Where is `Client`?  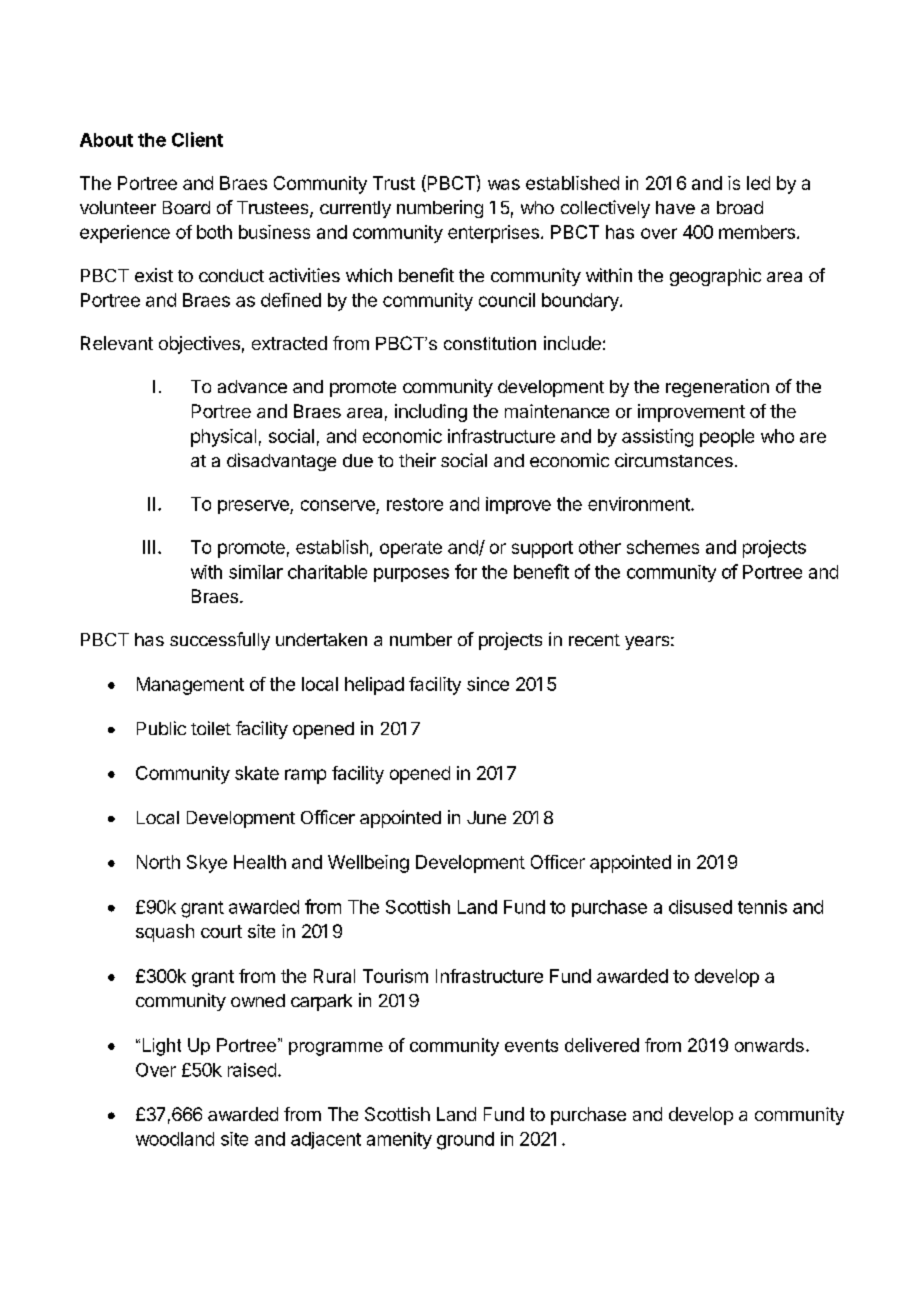 Client is located at coordinates (197, 139).
